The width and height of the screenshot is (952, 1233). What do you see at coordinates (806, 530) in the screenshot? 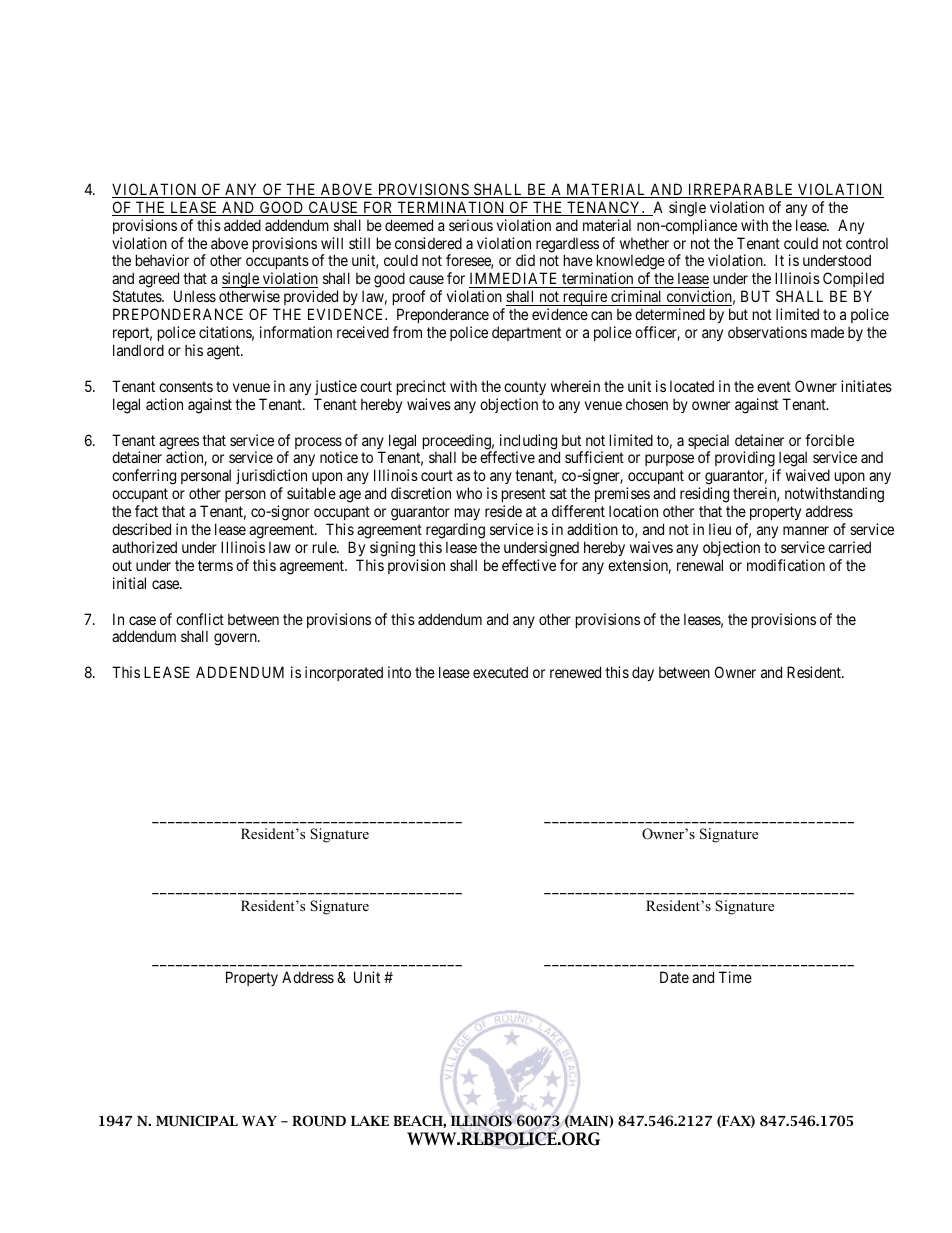
I see `manner` at bounding box center [806, 530].
